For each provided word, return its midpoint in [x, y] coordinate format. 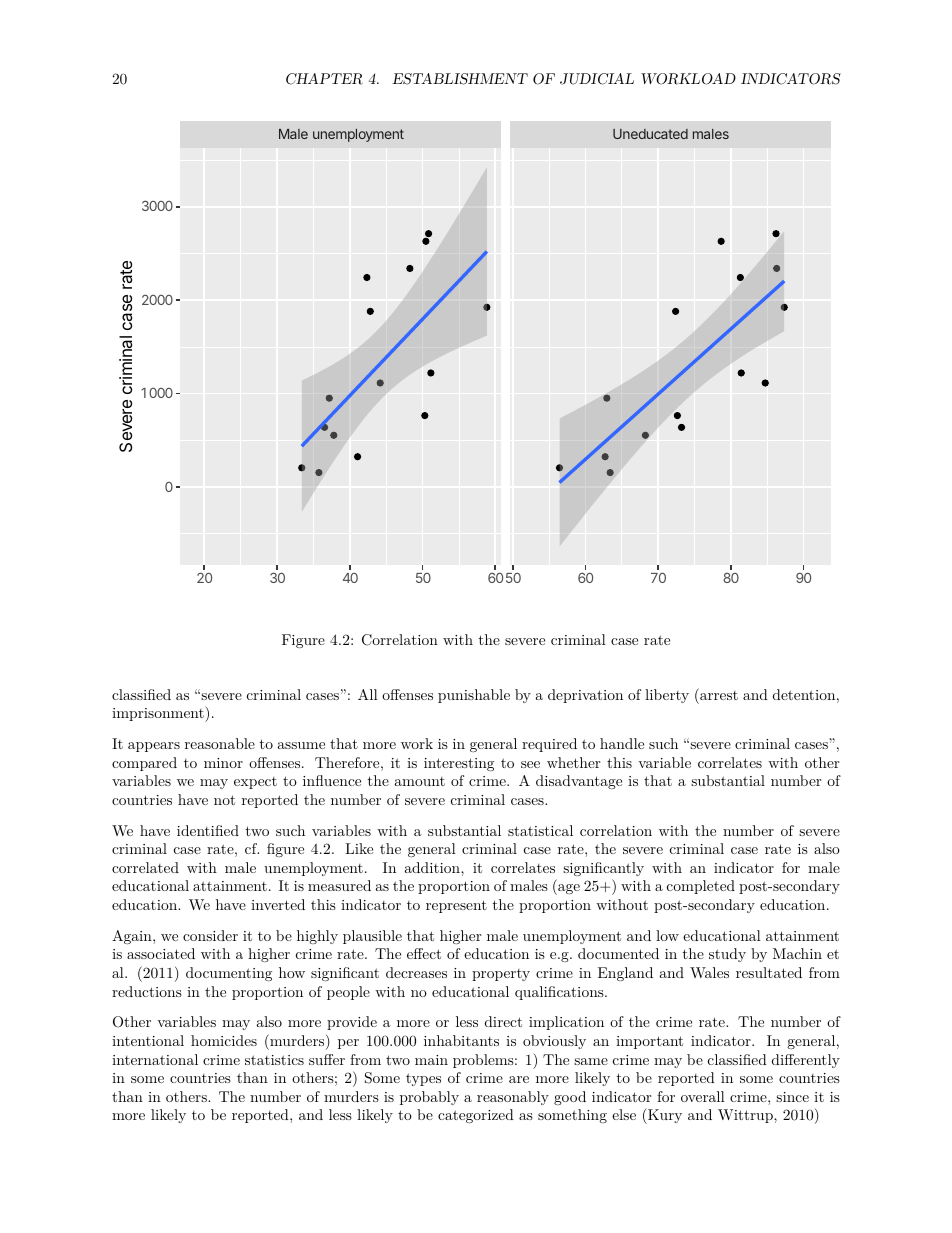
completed [701, 887]
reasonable [220, 743]
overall [703, 1096]
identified [208, 830]
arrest [718, 694]
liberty [667, 696]
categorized [476, 1116]
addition [433, 867]
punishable [474, 696]
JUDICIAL [597, 79]
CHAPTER [324, 79]
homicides [224, 1040]
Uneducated [650, 134]
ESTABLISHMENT [460, 79]
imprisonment [159, 714]
